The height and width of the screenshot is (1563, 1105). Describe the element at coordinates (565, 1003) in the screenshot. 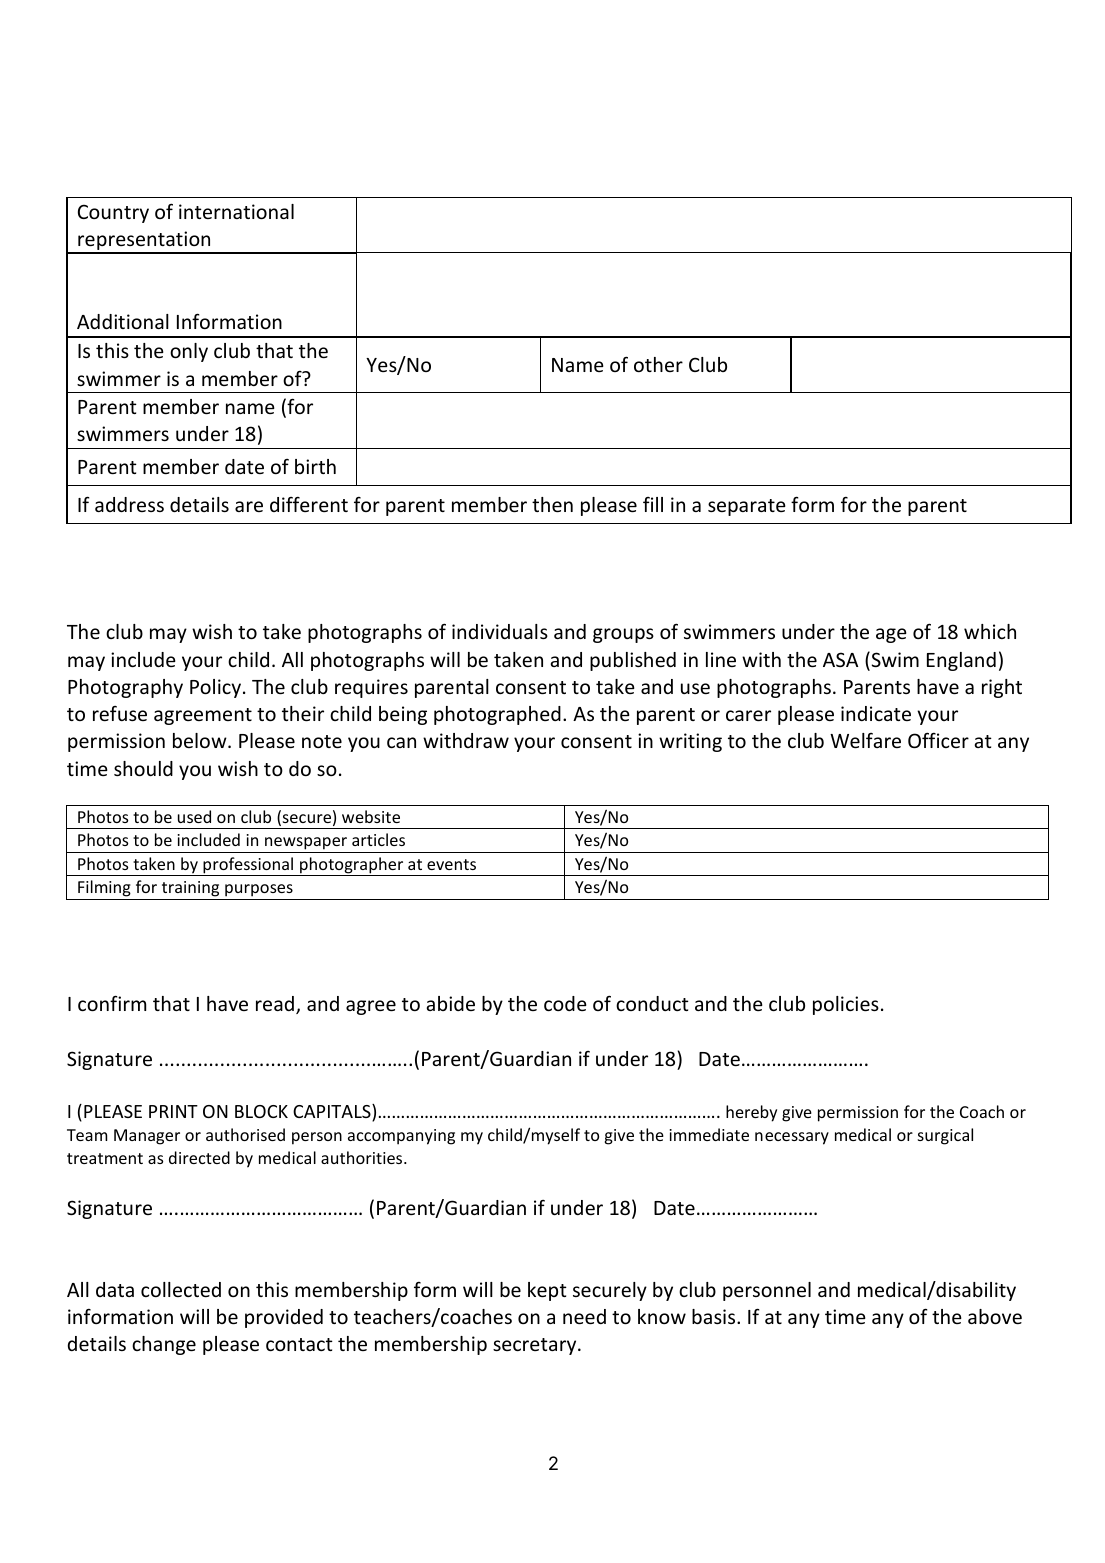

I see `code` at that location.
